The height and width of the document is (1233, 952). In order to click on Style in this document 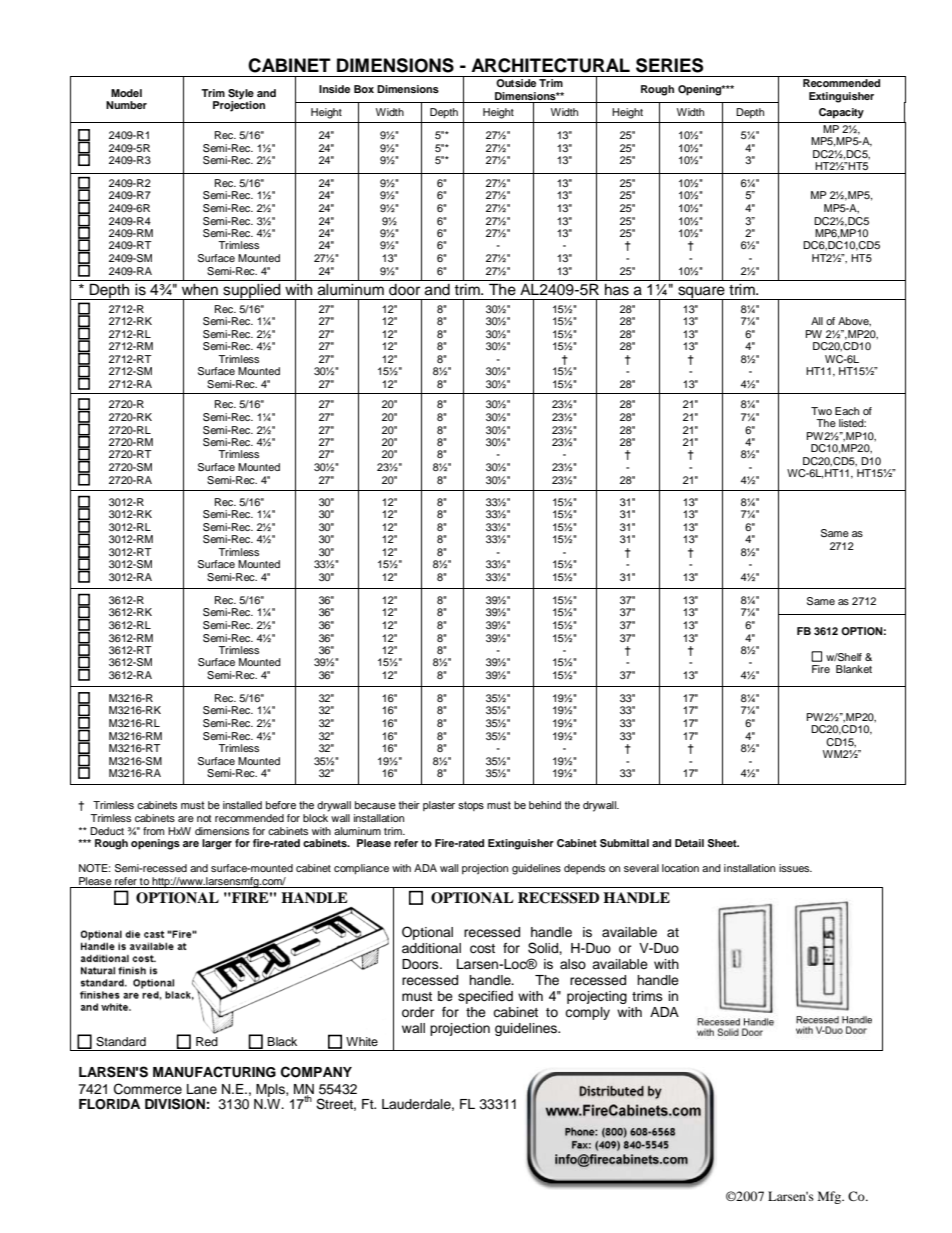, I will do `click(241, 95)`.
